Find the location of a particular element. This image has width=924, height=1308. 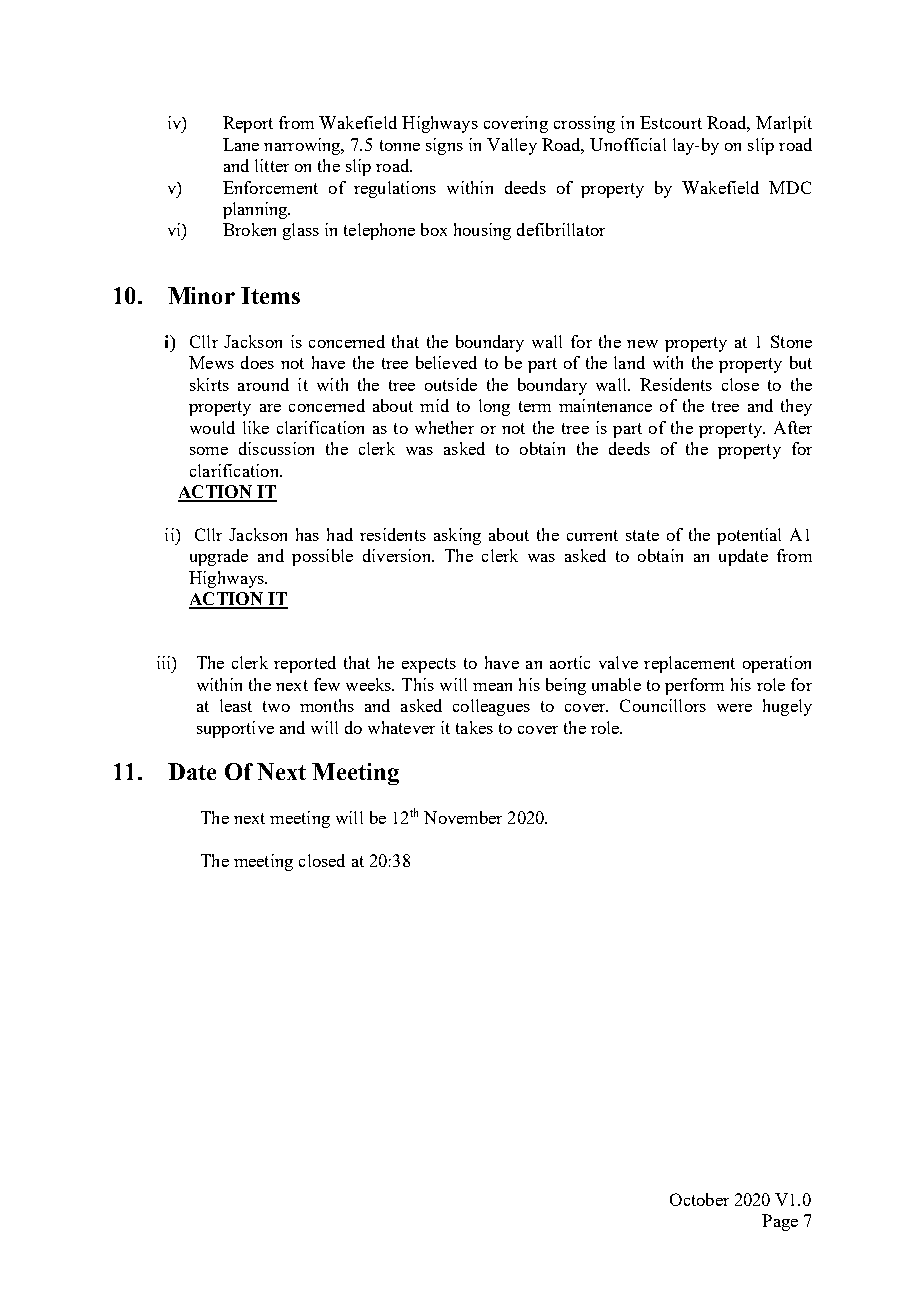

mean is located at coordinates (492, 687).
